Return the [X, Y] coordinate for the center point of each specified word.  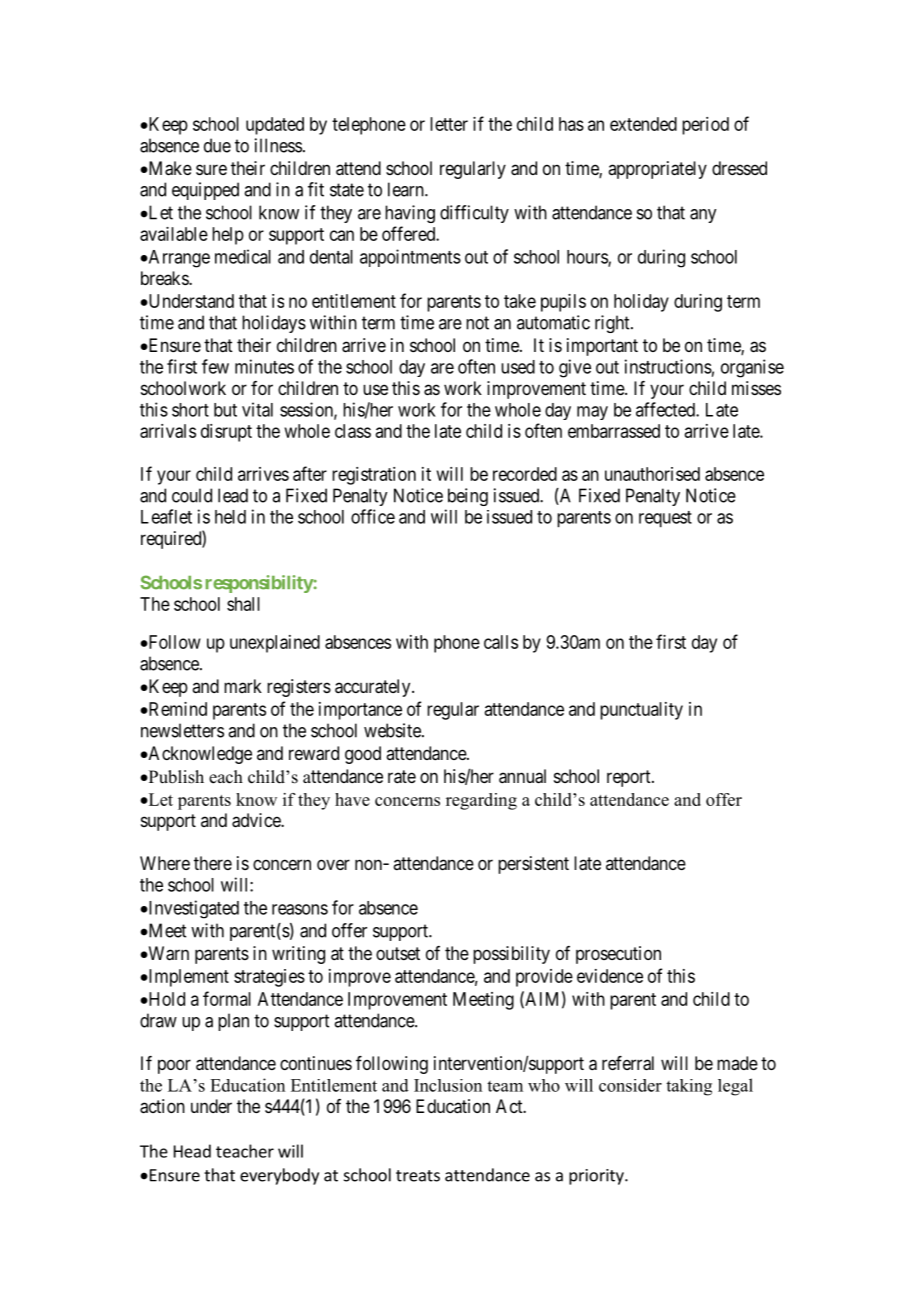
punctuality [641, 711]
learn [407, 189]
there [213, 863]
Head [192, 1151]
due [217, 145]
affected [666, 409]
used [518, 367]
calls [501, 642]
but [225, 410]
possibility [511, 955]
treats [418, 1176]
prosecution [618, 955]
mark [243, 686]
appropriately [657, 170]
